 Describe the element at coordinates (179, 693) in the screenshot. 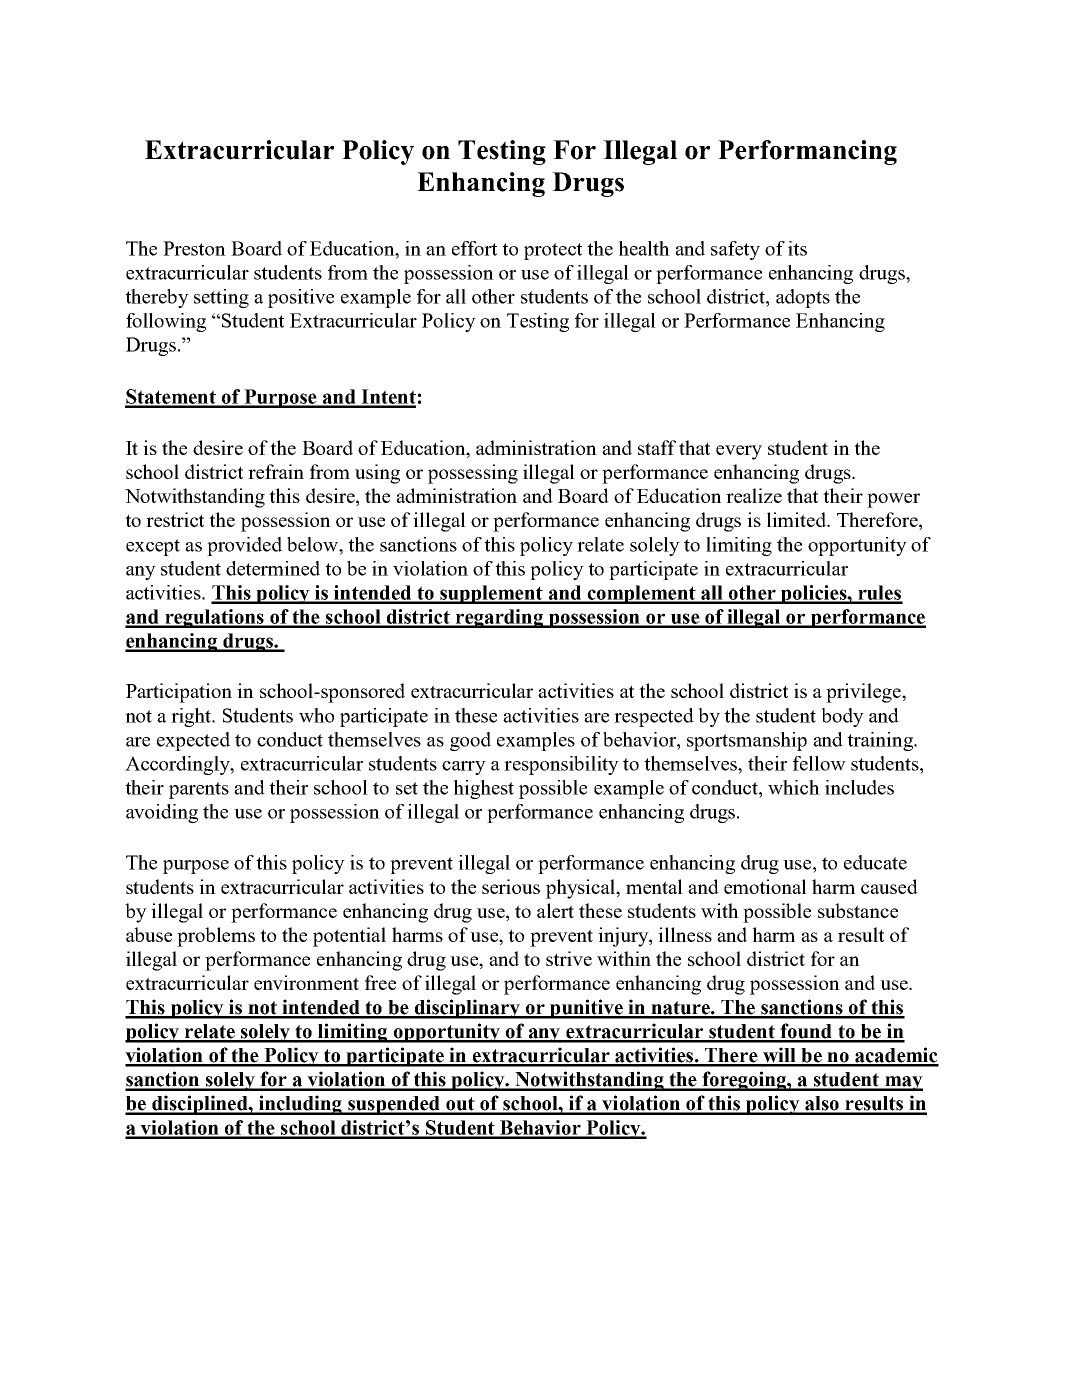

I see `Participation` at that location.
